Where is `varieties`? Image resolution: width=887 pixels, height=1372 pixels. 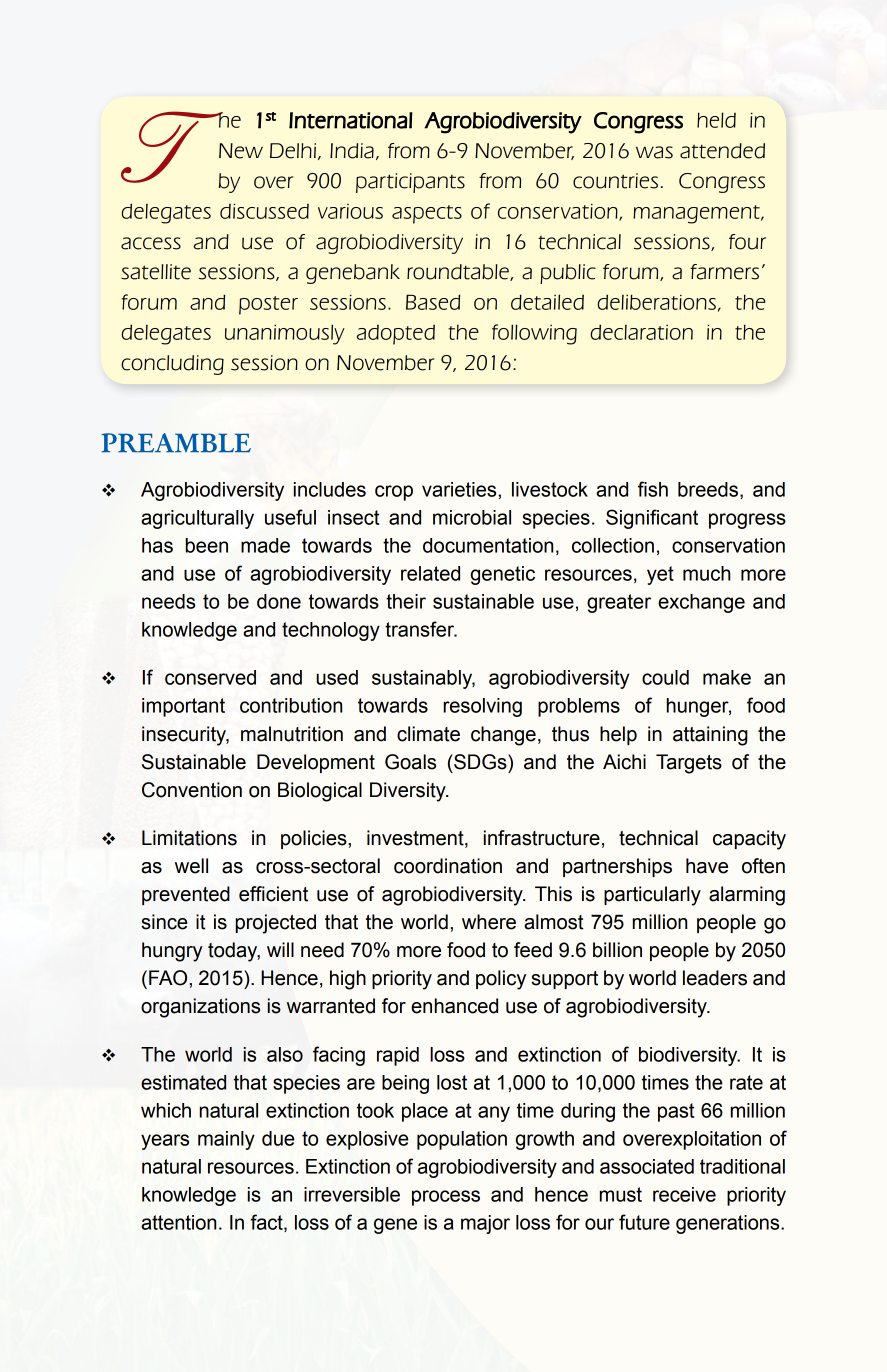 varieties is located at coordinates (460, 489).
